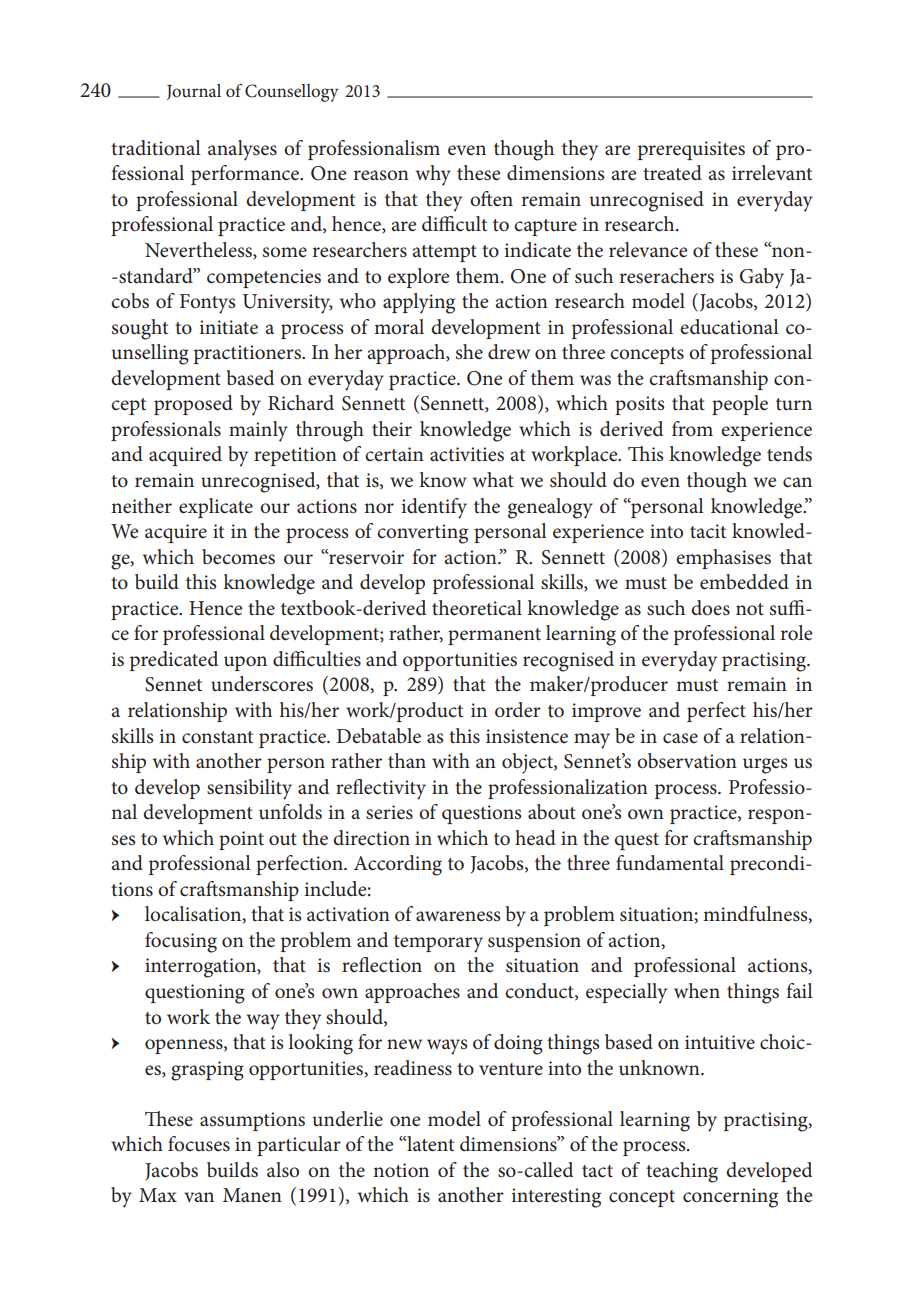  I want to click on people, so click(740, 405).
